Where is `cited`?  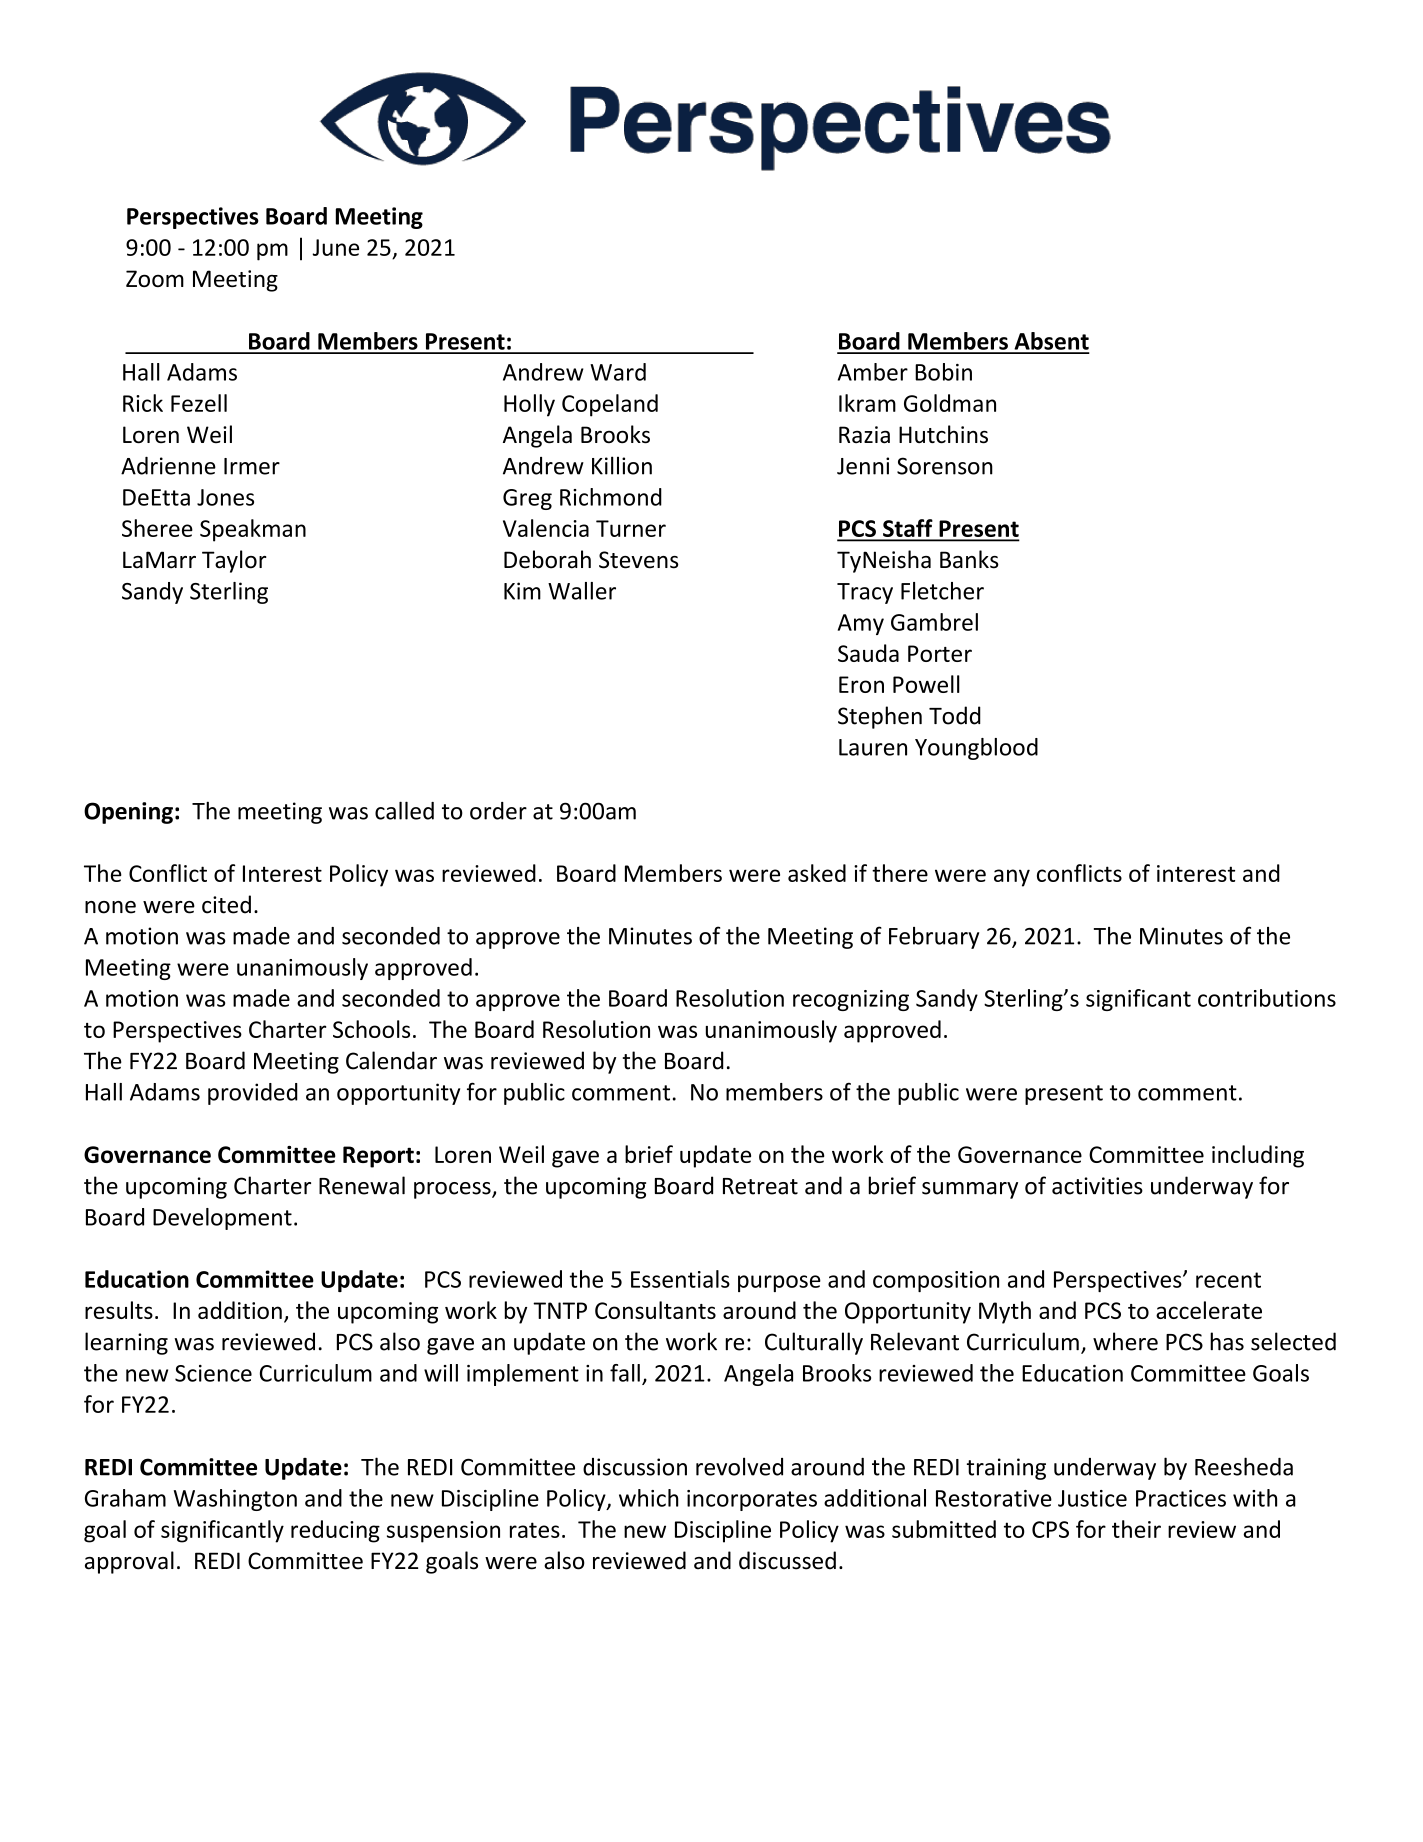
cited is located at coordinates (226, 904).
